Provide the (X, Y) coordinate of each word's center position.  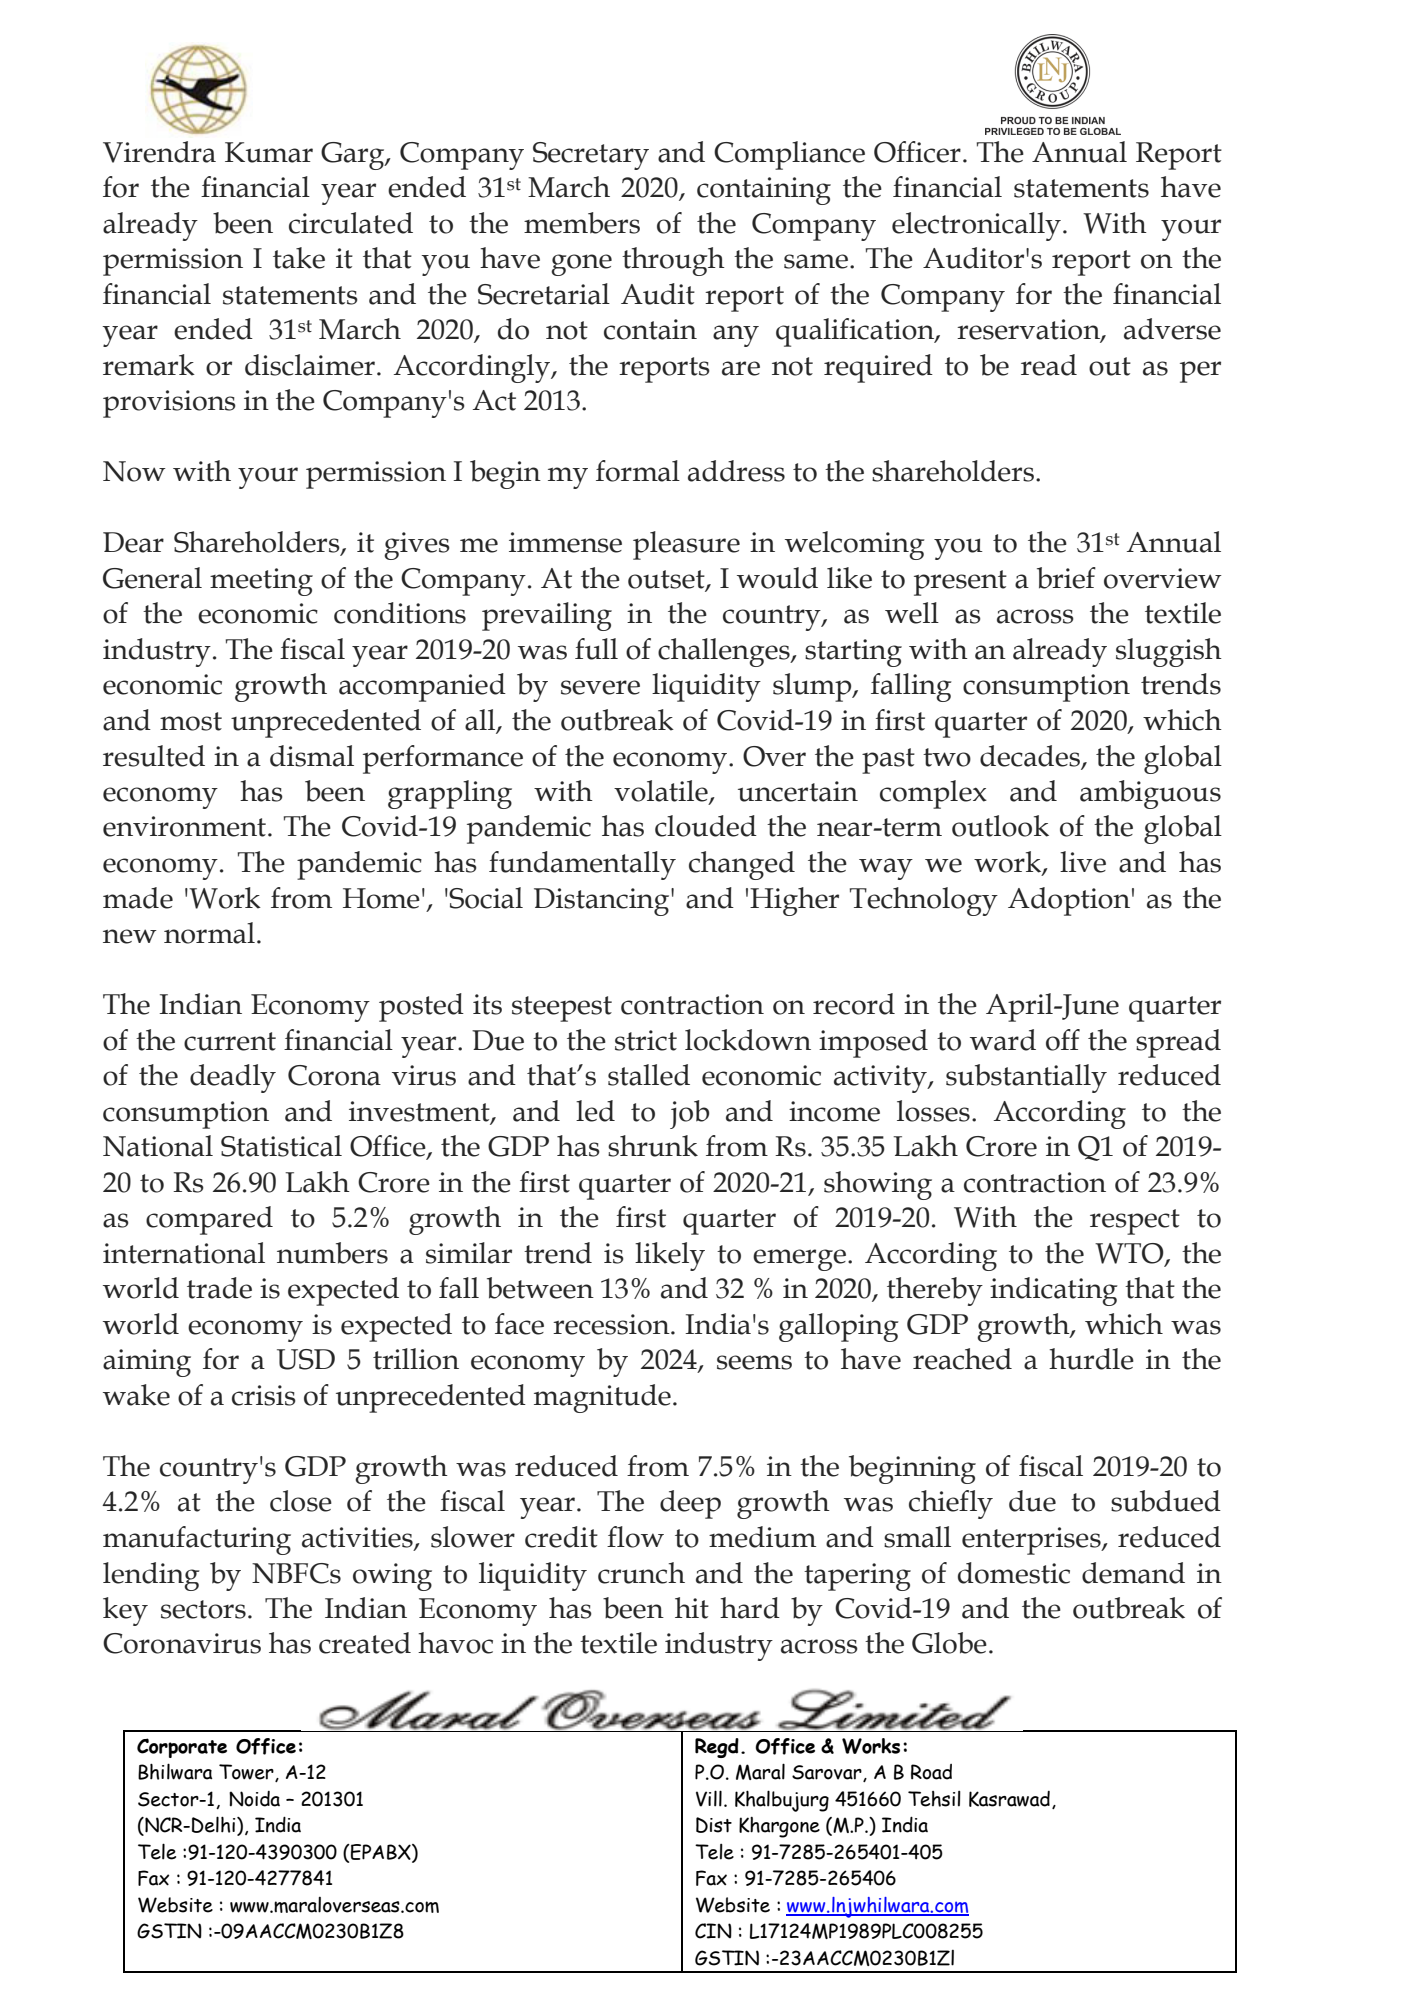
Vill (709, 1798)
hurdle (1091, 1359)
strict (646, 1040)
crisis (264, 1395)
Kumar (269, 152)
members (582, 223)
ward (1003, 1040)
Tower (247, 1773)
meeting (261, 582)
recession (612, 1324)
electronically (976, 226)
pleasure (686, 545)
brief (1066, 578)
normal (209, 933)
